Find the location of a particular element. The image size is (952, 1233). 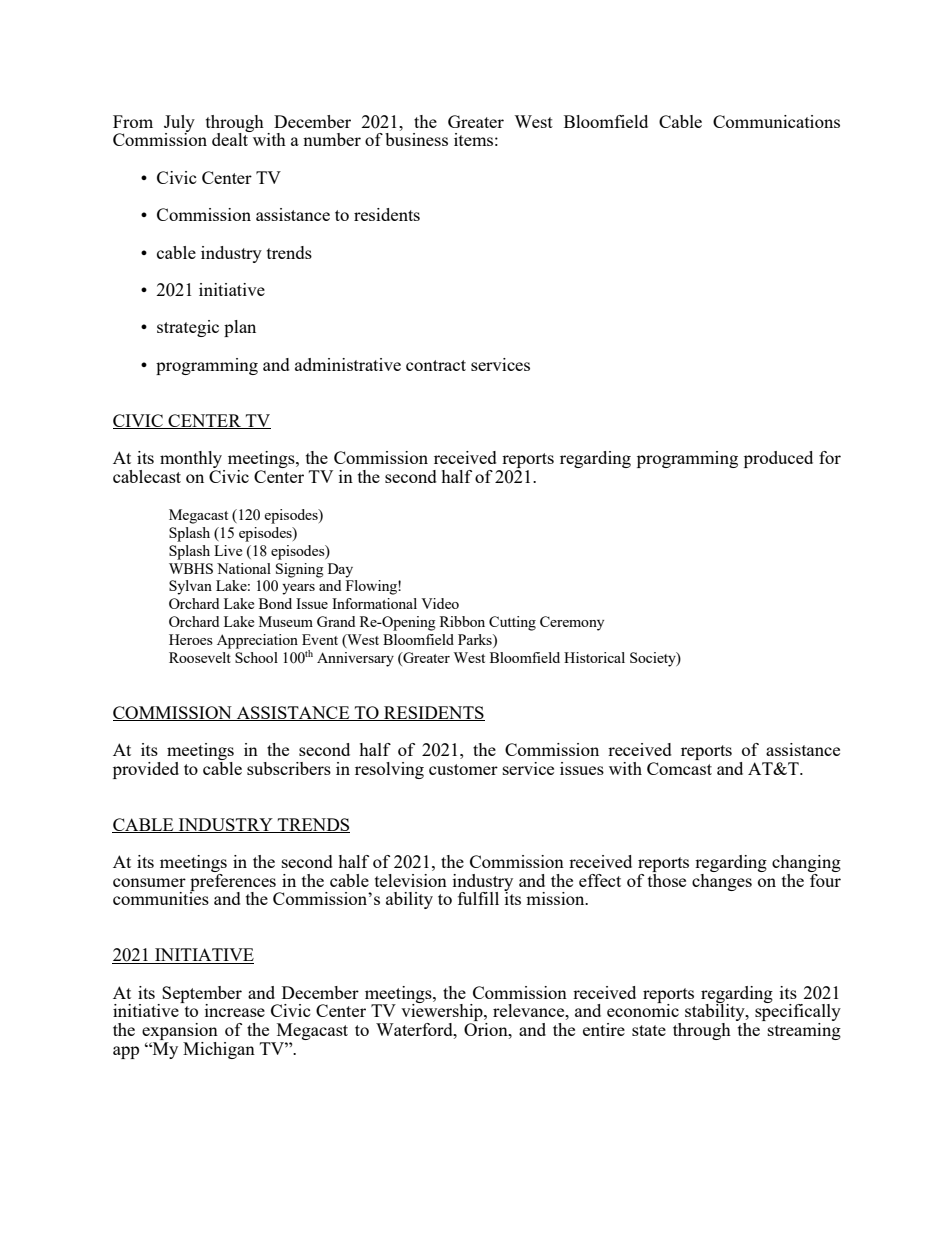

Communications is located at coordinates (776, 121).
